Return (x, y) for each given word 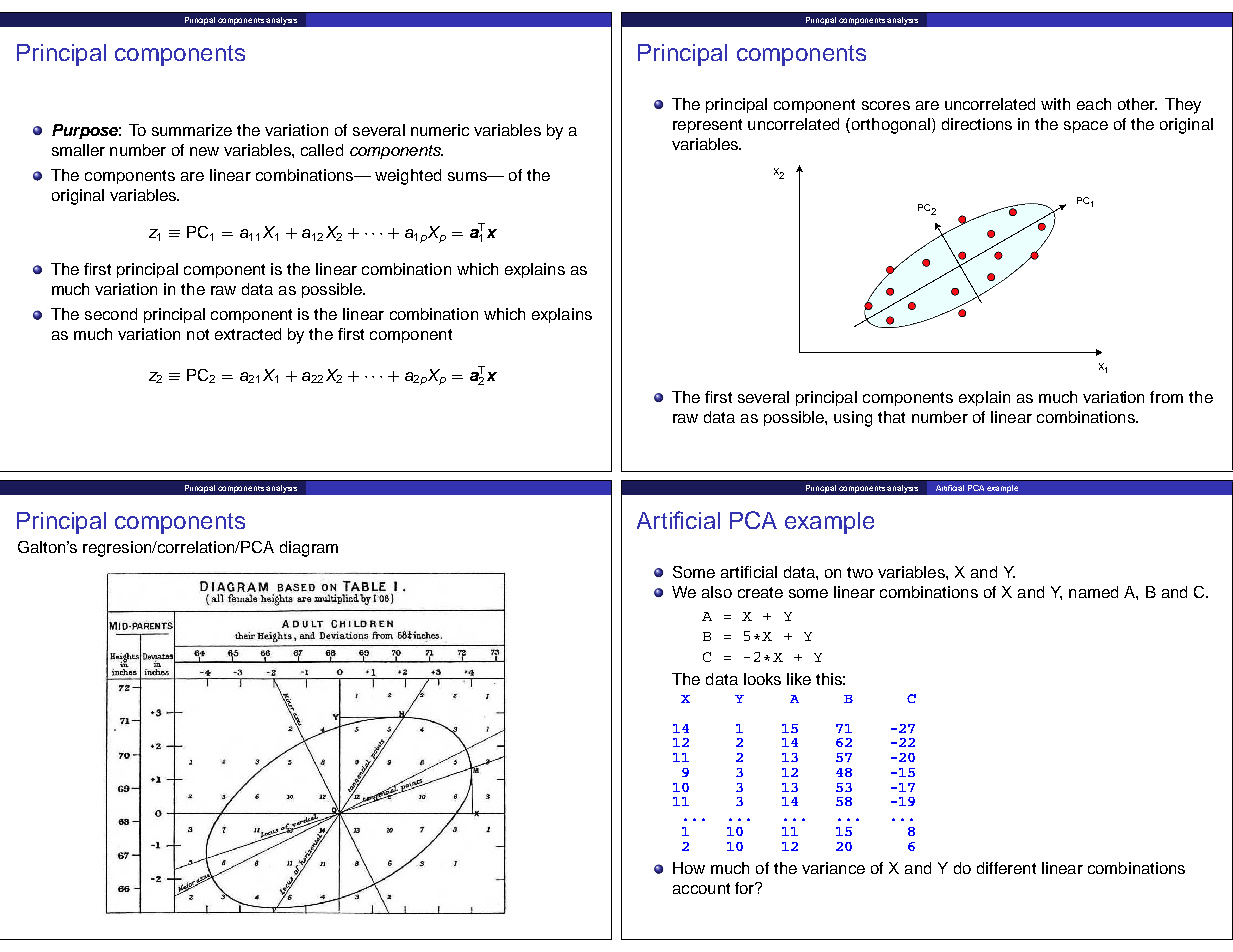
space (1086, 127)
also (717, 592)
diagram (309, 549)
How (689, 868)
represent (707, 126)
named (1093, 592)
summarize (192, 130)
